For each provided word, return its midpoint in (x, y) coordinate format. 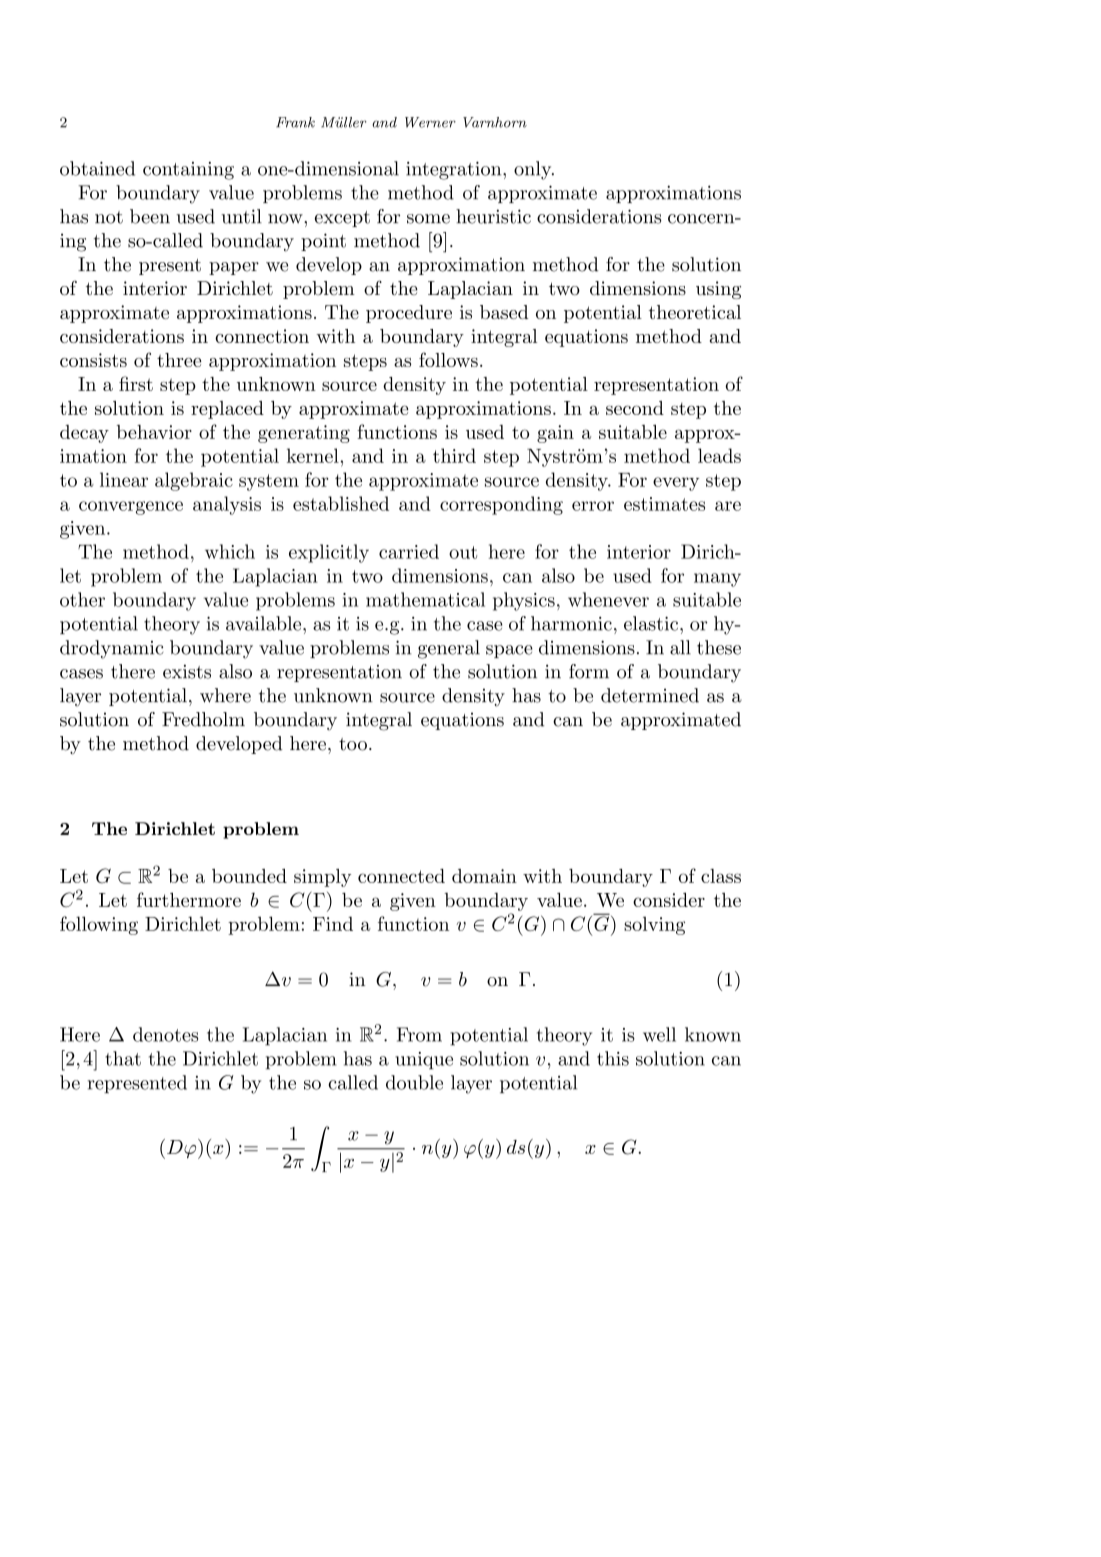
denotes (165, 1034)
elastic (652, 623)
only (534, 170)
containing (188, 171)
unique (424, 1061)
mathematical (425, 599)
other (82, 599)
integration (455, 171)
